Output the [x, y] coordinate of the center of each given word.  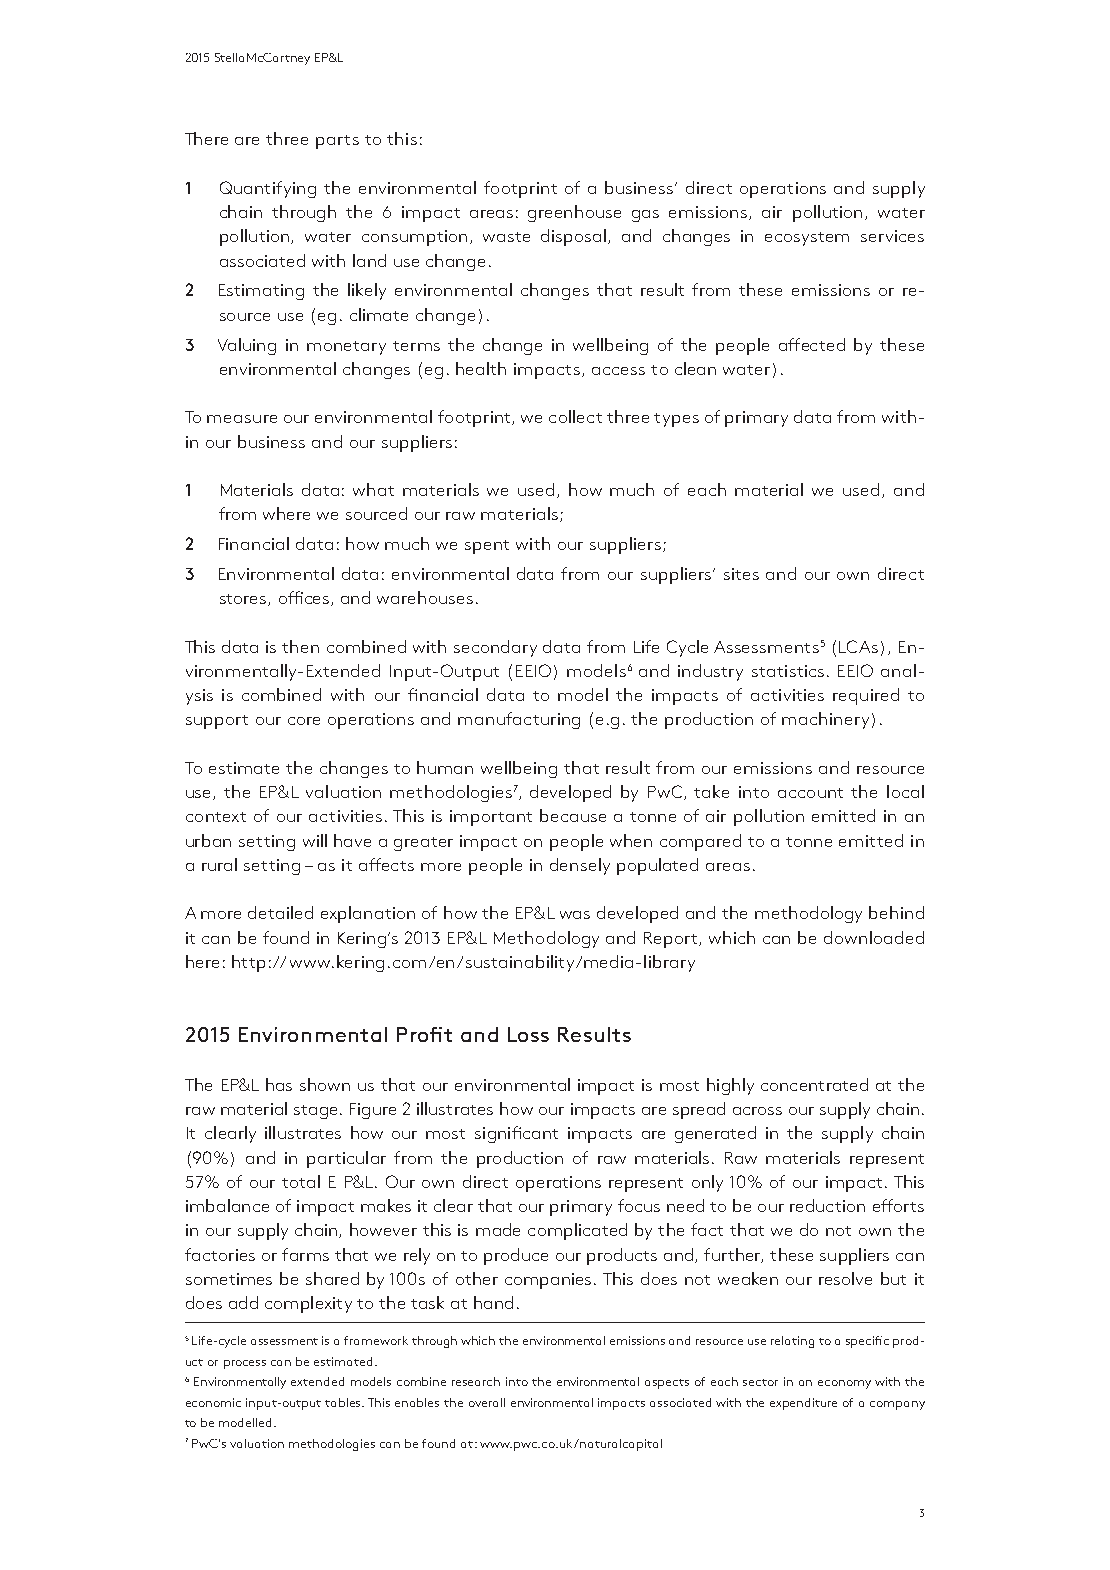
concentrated [814, 1084]
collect [575, 416]
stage [315, 1112]
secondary [495, 648]
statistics [788, 671]
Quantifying [268, 189]
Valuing [247, 346]
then [300, 646]
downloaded [874, 937]
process [245, 1364]
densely [580, 866]
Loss [528, 1034]
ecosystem [807, 239]
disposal [575, 237]
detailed [280, 912]
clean [695, 368]
